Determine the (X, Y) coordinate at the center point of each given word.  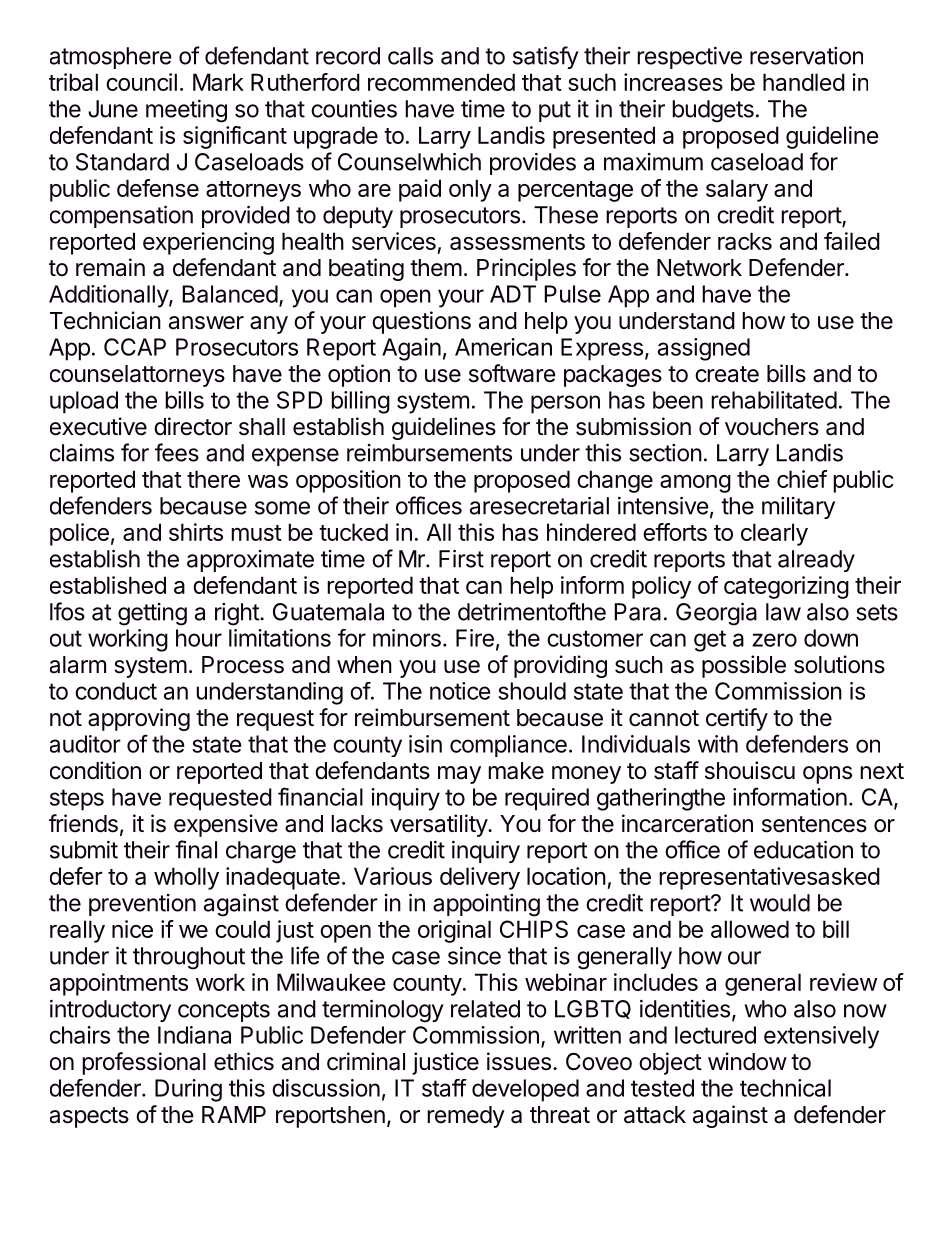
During (188, 1090)
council (141, 82)
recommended (441, 82)
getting (152, 614)
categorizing (786, 587)
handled (804, 82)
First (461, 558)
